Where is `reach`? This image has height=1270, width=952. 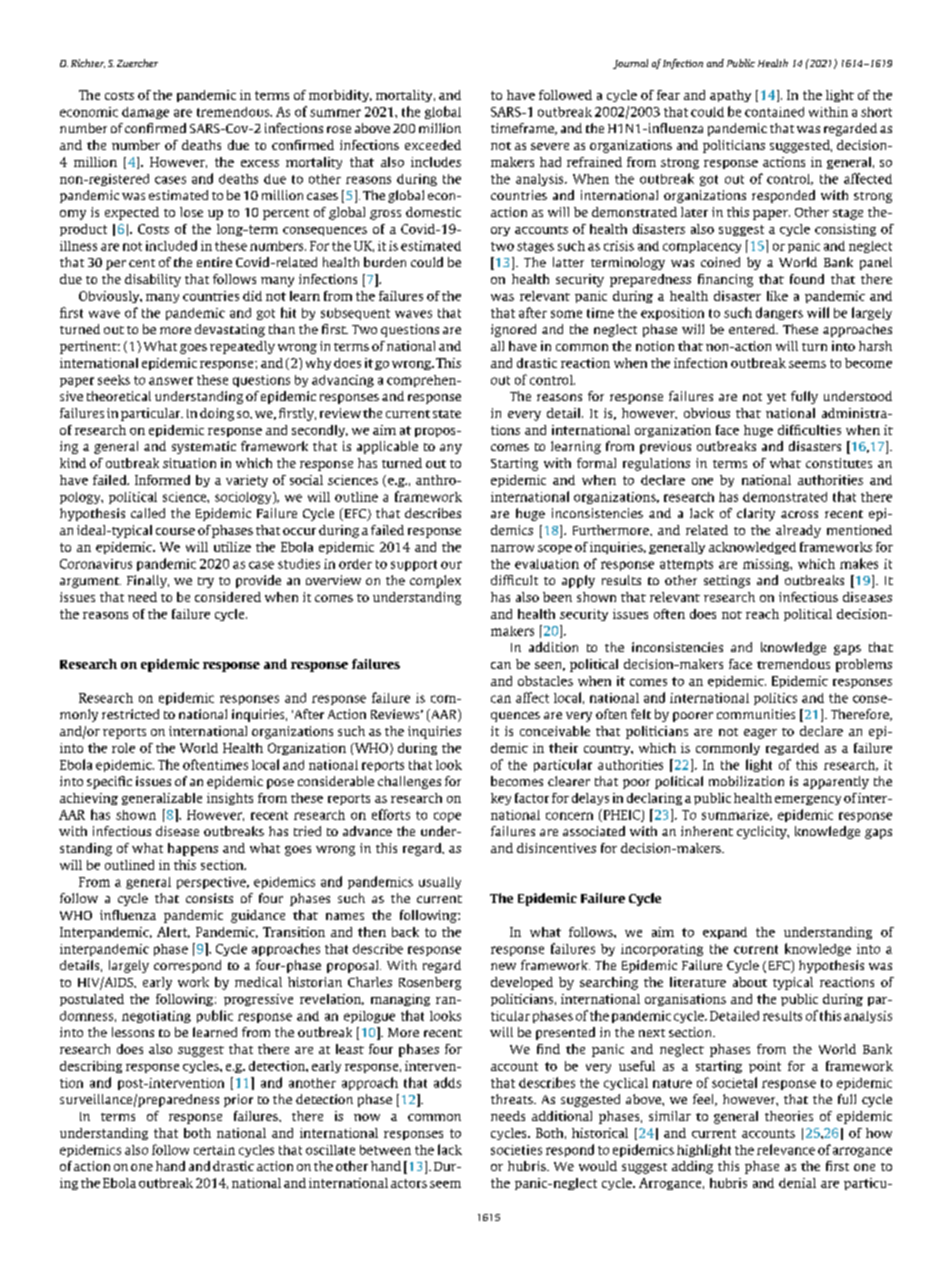 reach is located at coordinates (762, 614).
